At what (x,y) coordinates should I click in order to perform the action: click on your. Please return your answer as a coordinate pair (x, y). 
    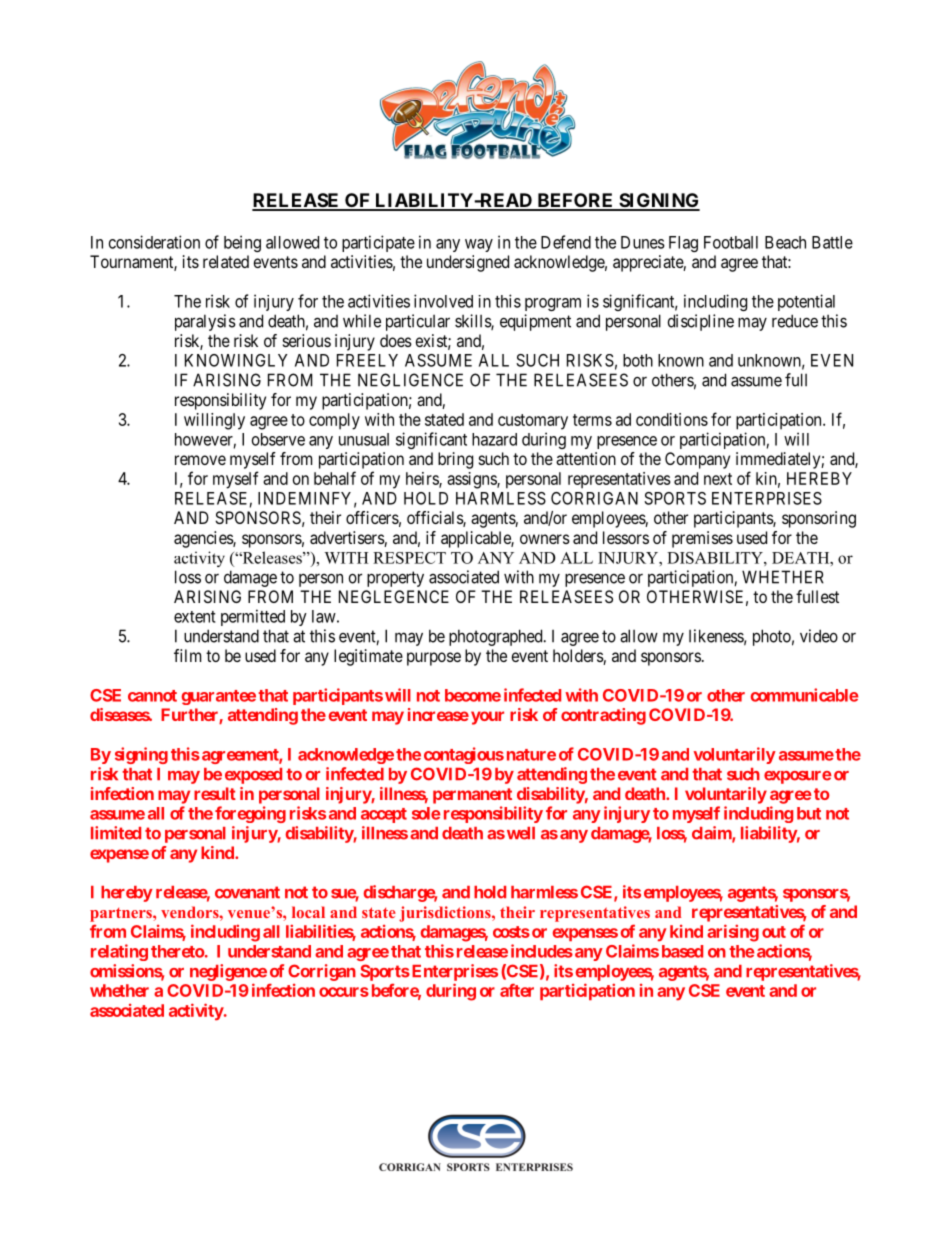
    Looking at the image, I should click on (487, 718).
